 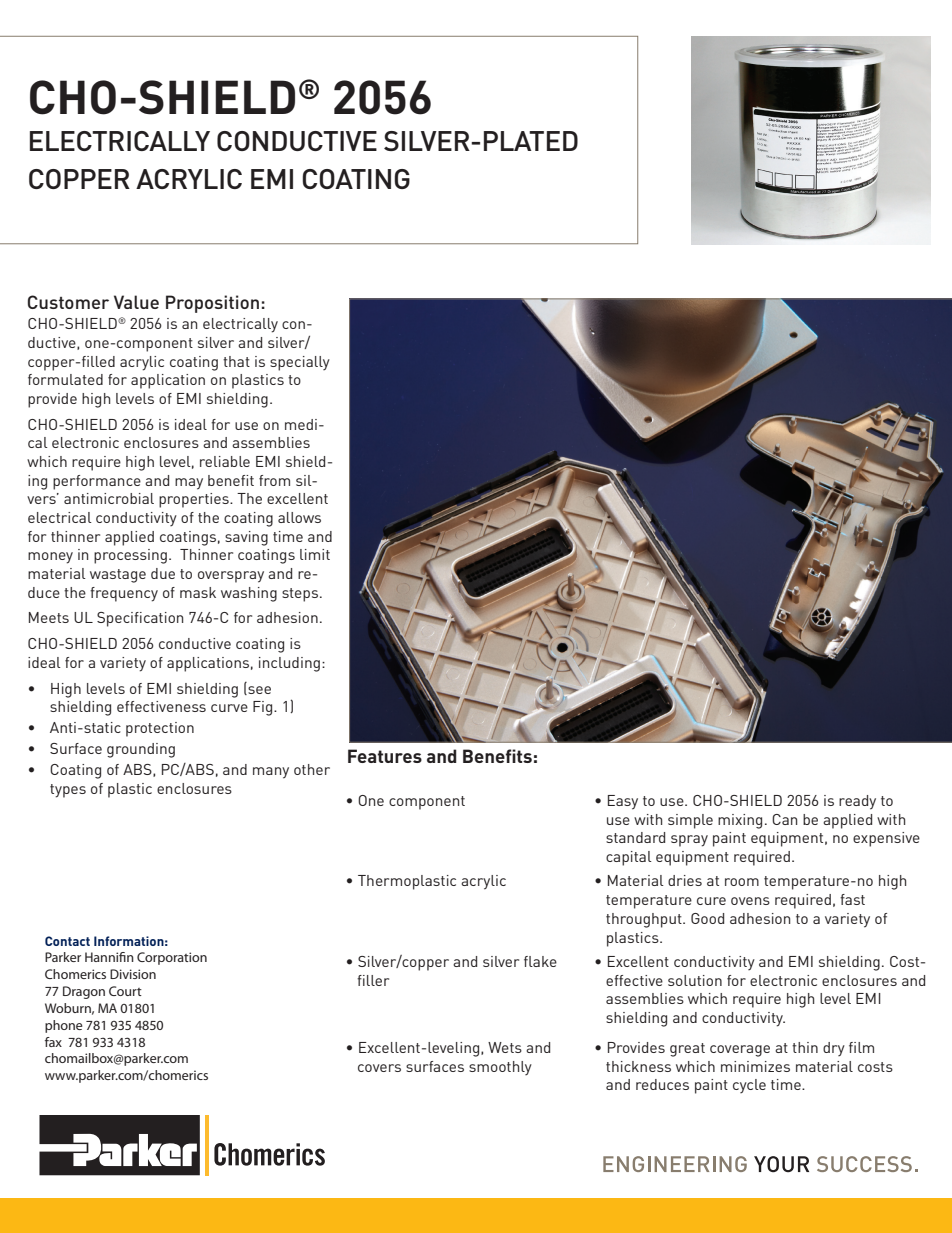 What do you see at coordinates (236, 361) in the screenshot?
I see `that` at bounding box center [236, 361].
